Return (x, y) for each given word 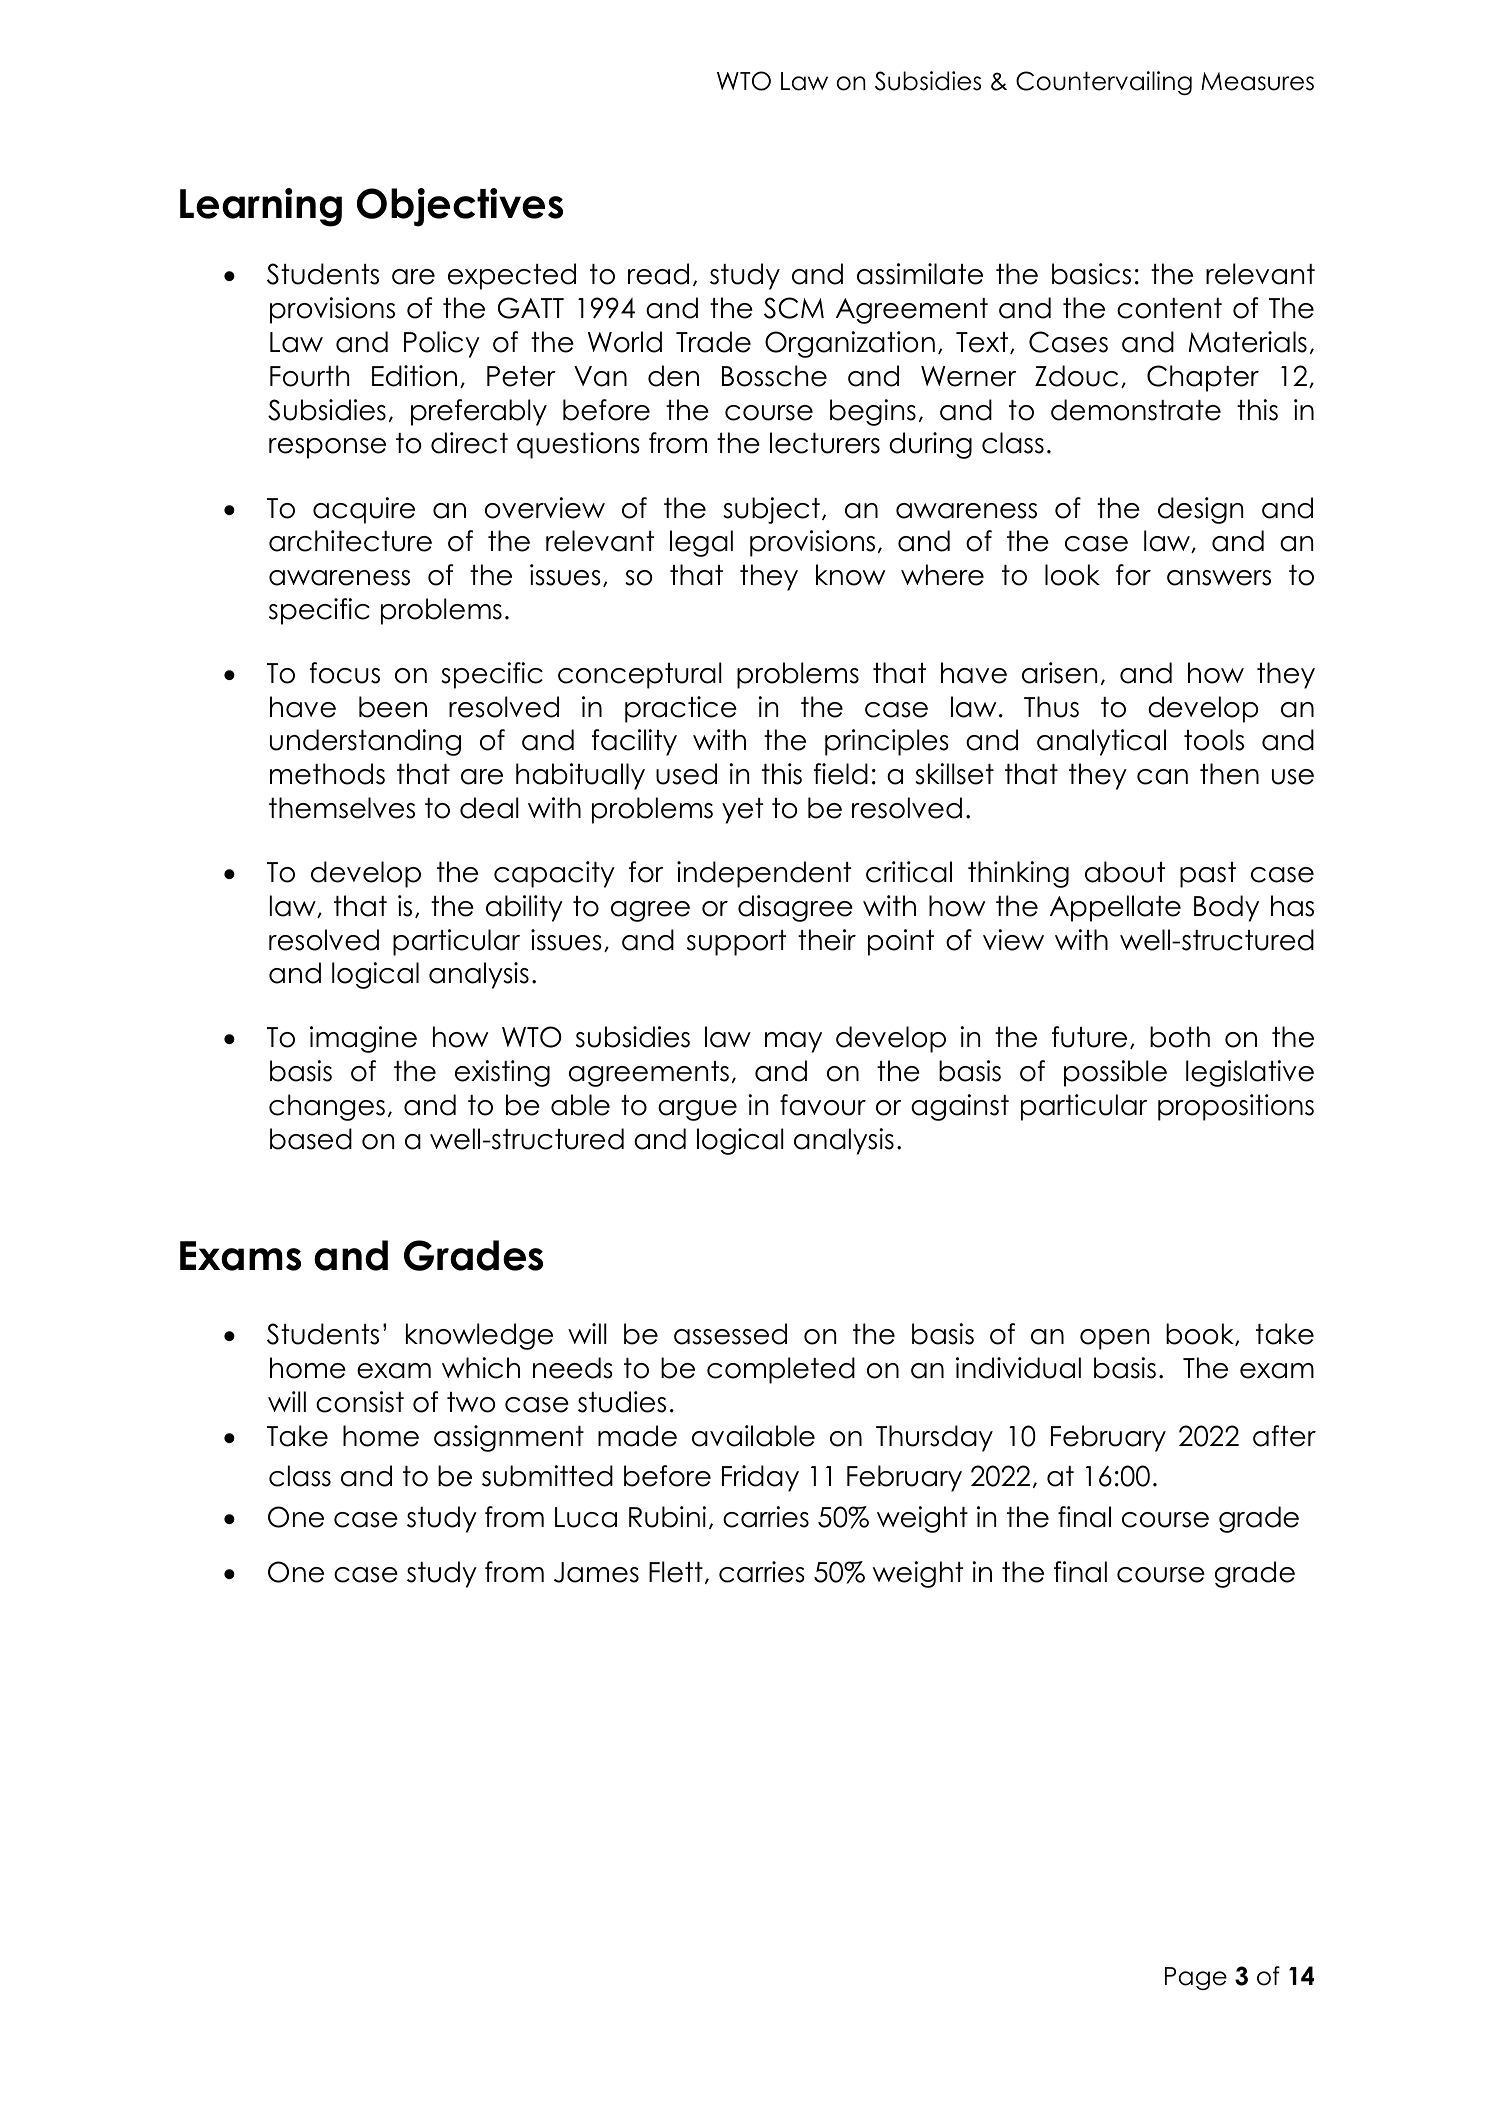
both (1180, 1037)
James (596, 1572)
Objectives (460, 207)
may (793, 1042)
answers (1219, 578)
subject (771, 510)
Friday (760, 1478)
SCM (794, 308)
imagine (363, 1039)
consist (360, 1402)
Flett (676, 1572)
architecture (350, 541)
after (1284, 1436)
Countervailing (1104, 83)
